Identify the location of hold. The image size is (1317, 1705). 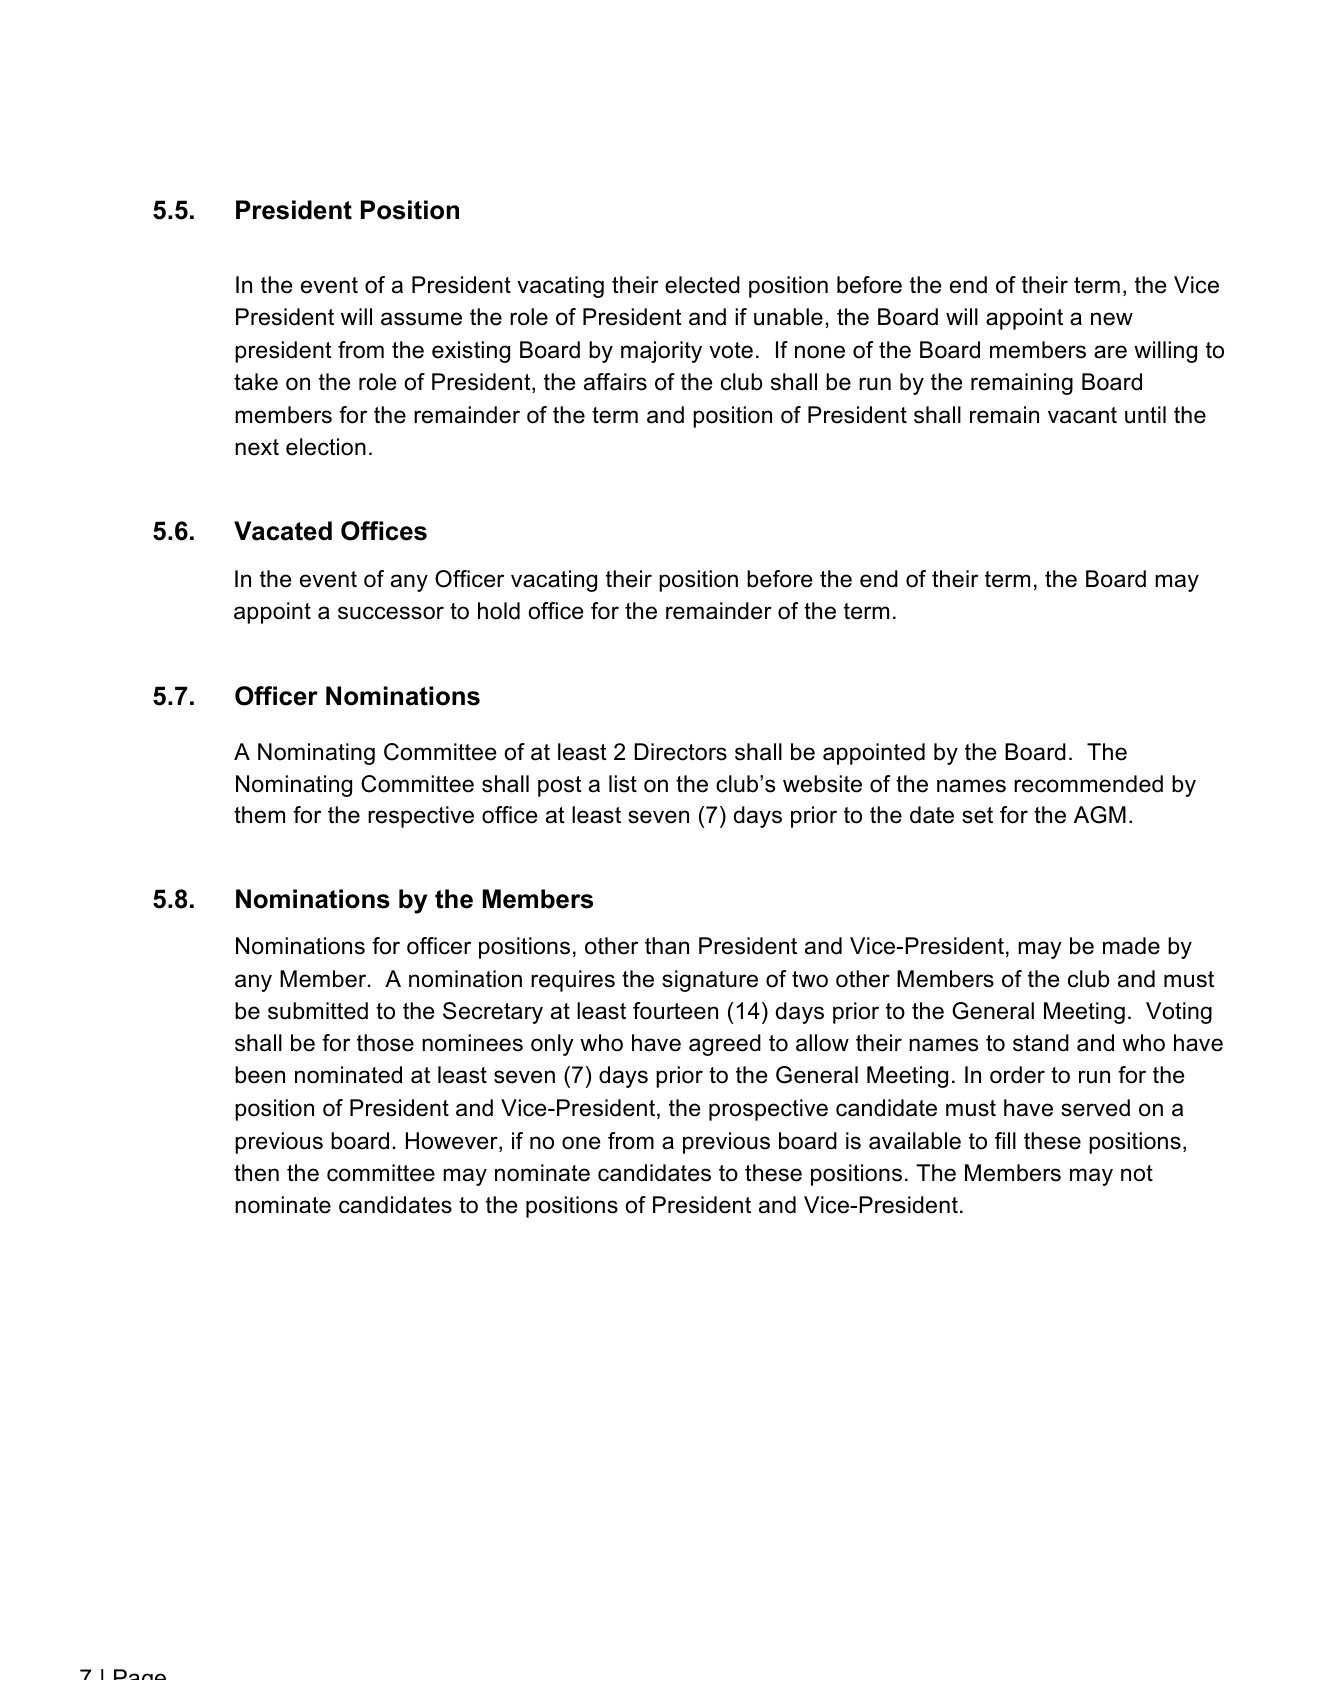
(499, 611).
